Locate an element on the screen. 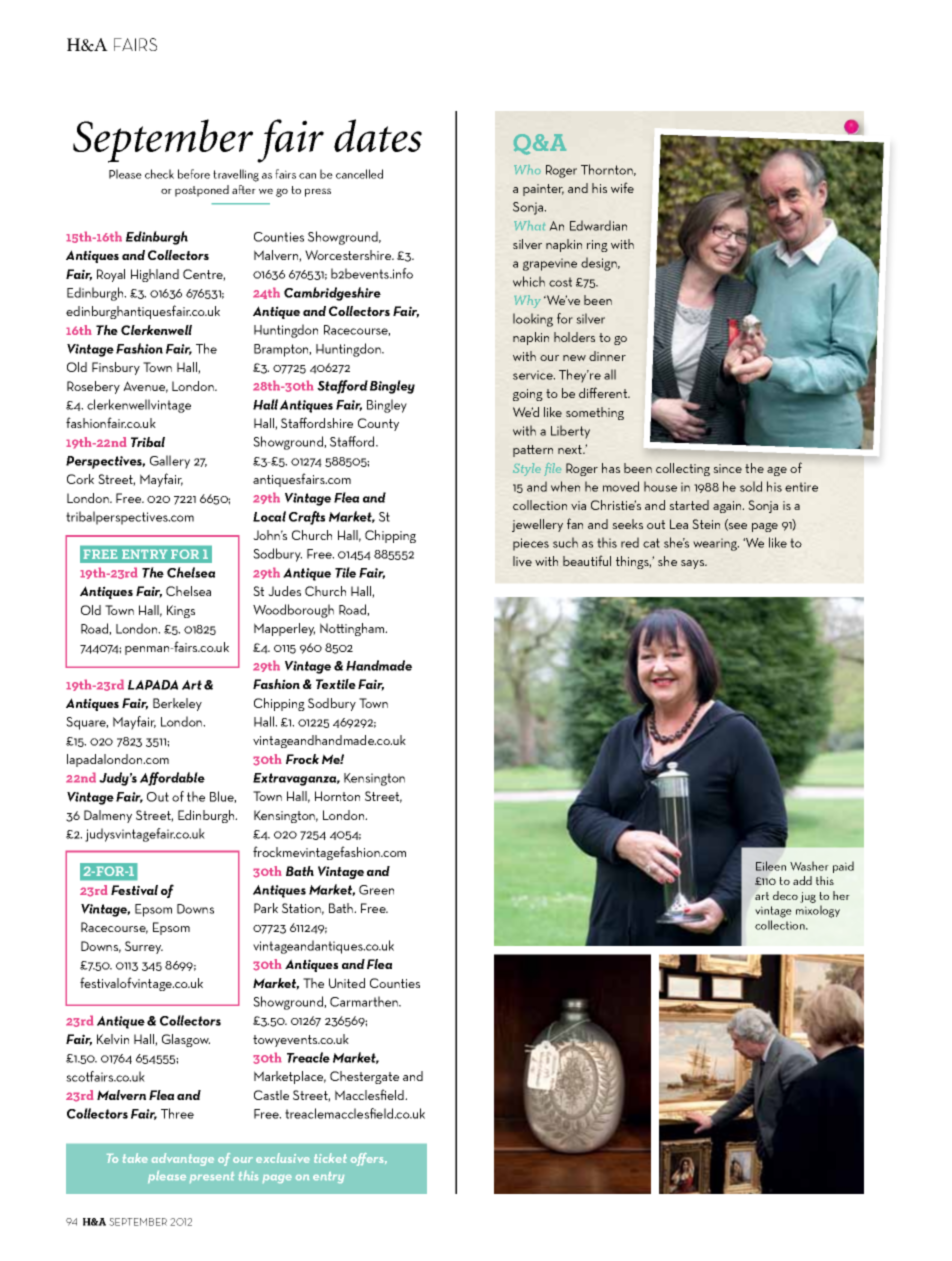 This screenshot has height=1261, width=952. Who is located at coordinates (527, 169).
